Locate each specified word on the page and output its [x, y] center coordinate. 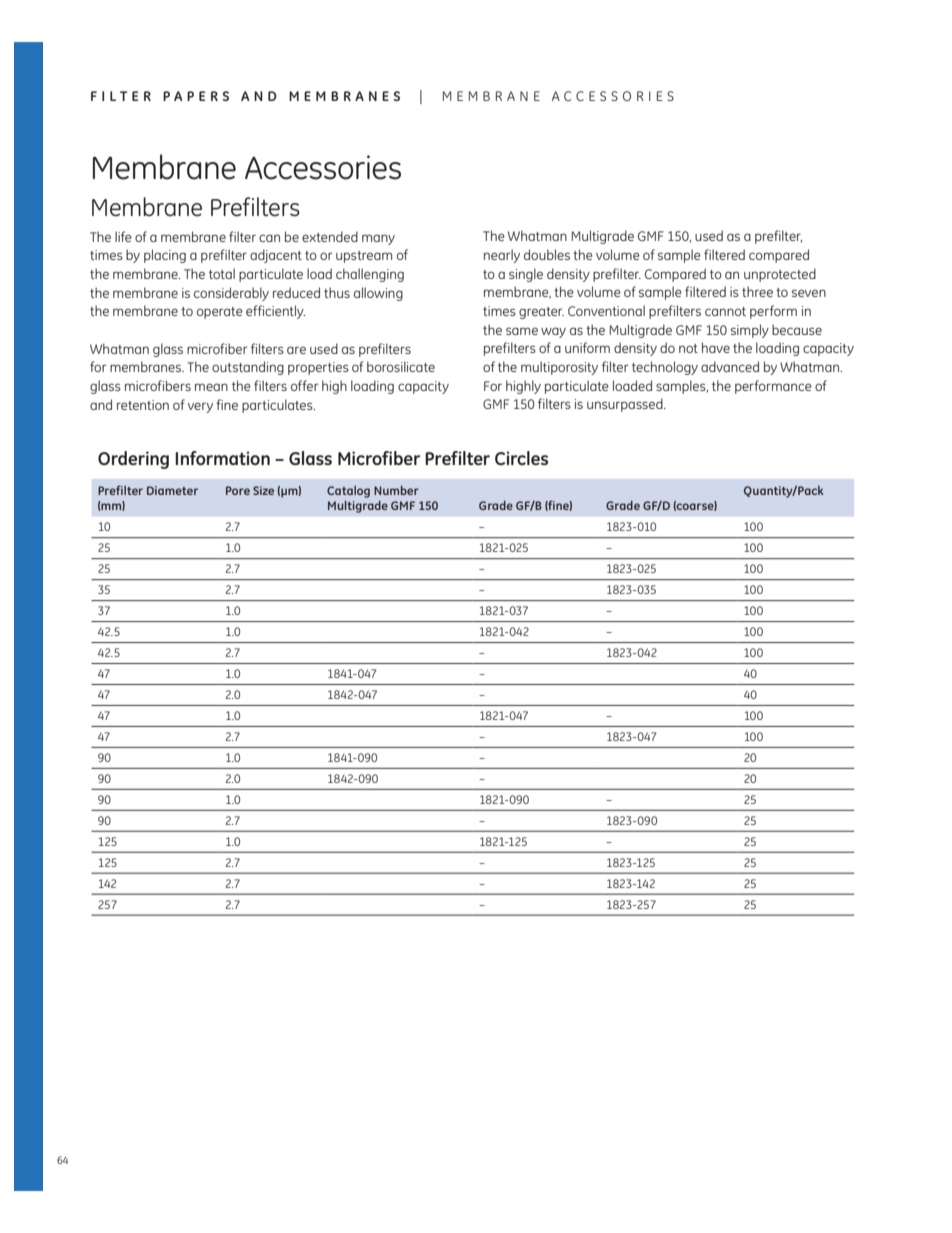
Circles [521, 458]
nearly [502, 256]
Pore [238, 490]
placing [165, 256]
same [522, 331]
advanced [730, 366]
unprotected [780, 275]
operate [220, 313]
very [200, 407]
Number [396, 490]
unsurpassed [626, 405]
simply [750, 331]
